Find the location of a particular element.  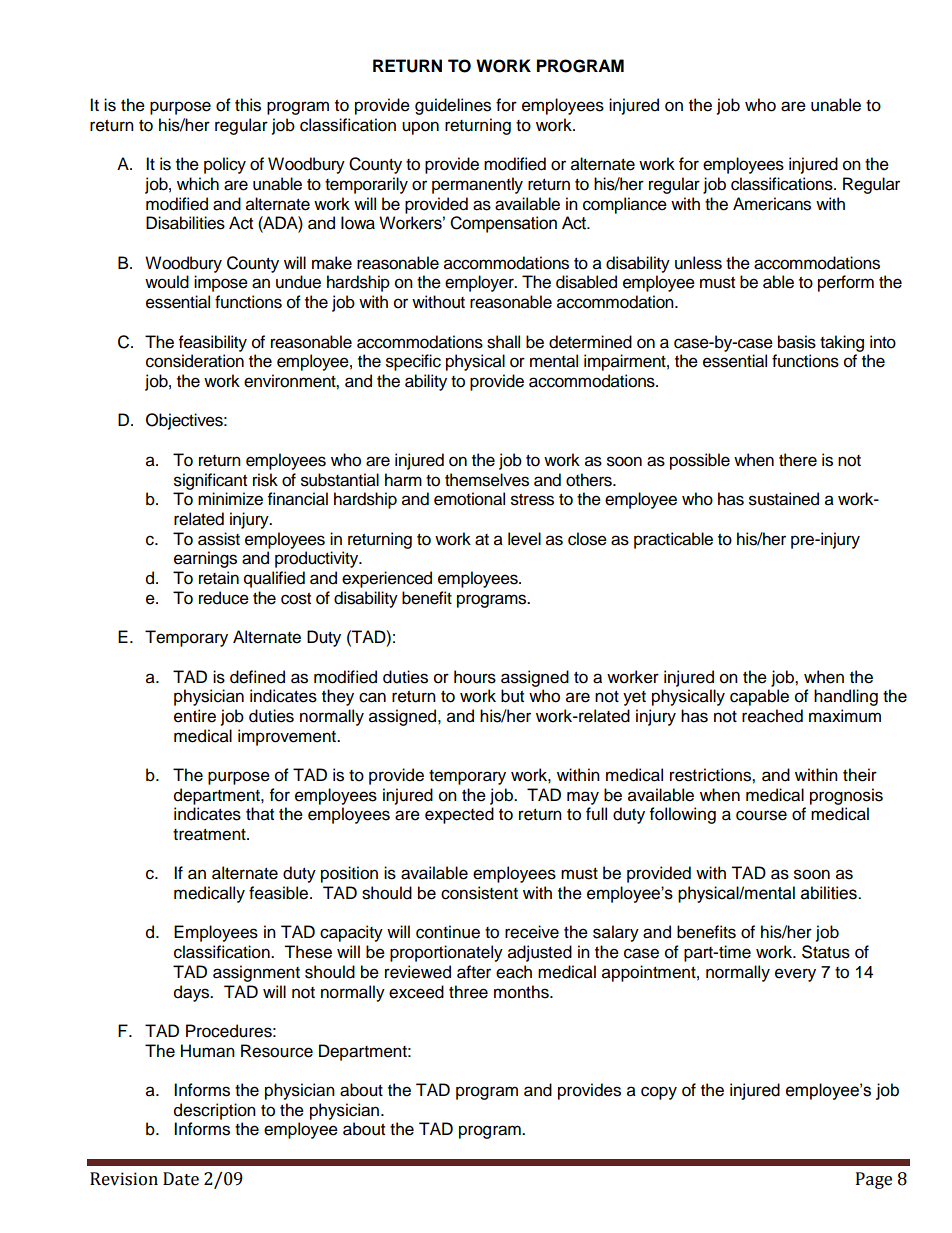

there is located at coordinates (798, 460).
